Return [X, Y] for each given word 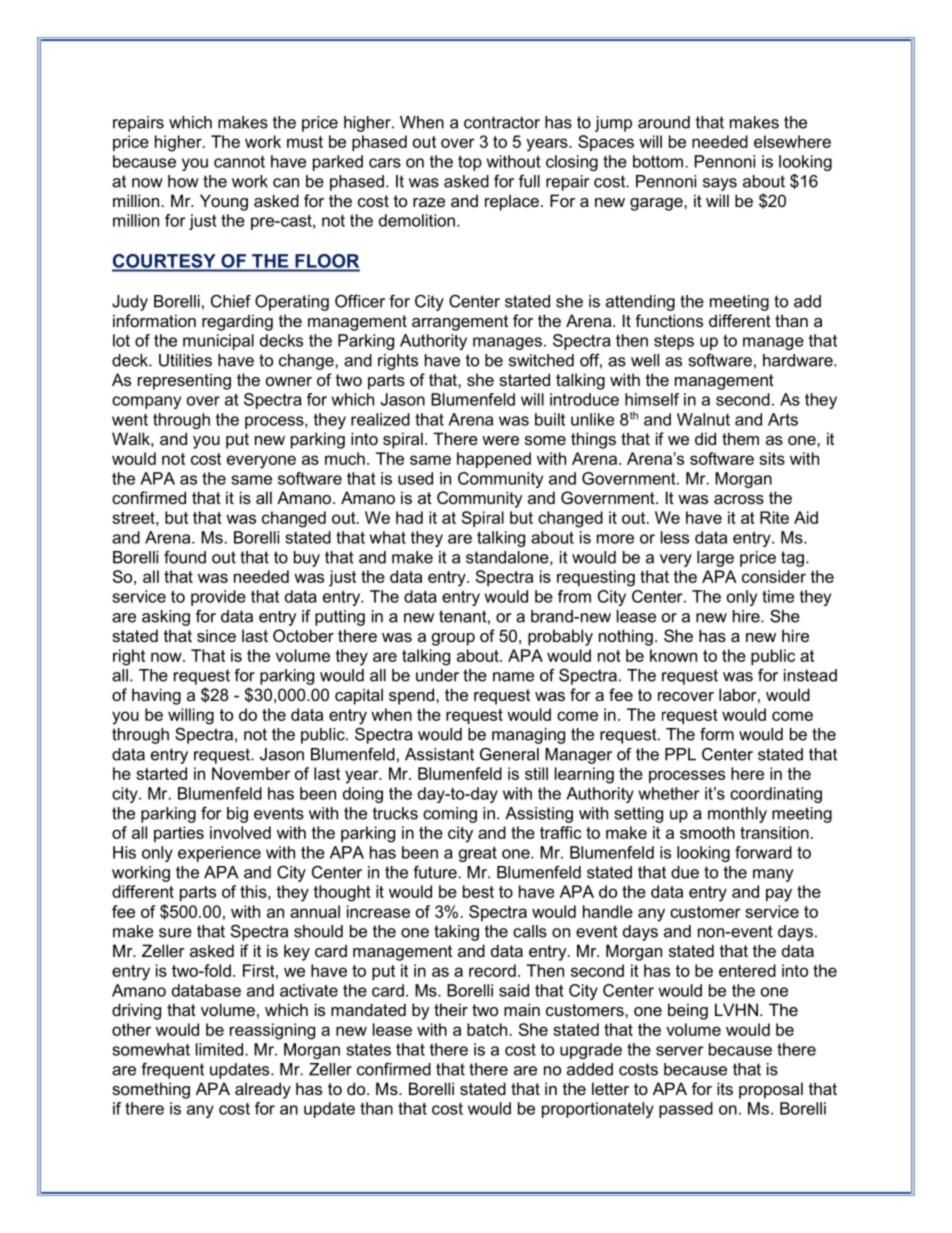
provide [218, 598]
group [453, 639]
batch [487, 1029]
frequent [172, 1070]
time [778, 596]
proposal [771, 1090]
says [720, 184]
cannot [239, 162]
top [470, 163]
